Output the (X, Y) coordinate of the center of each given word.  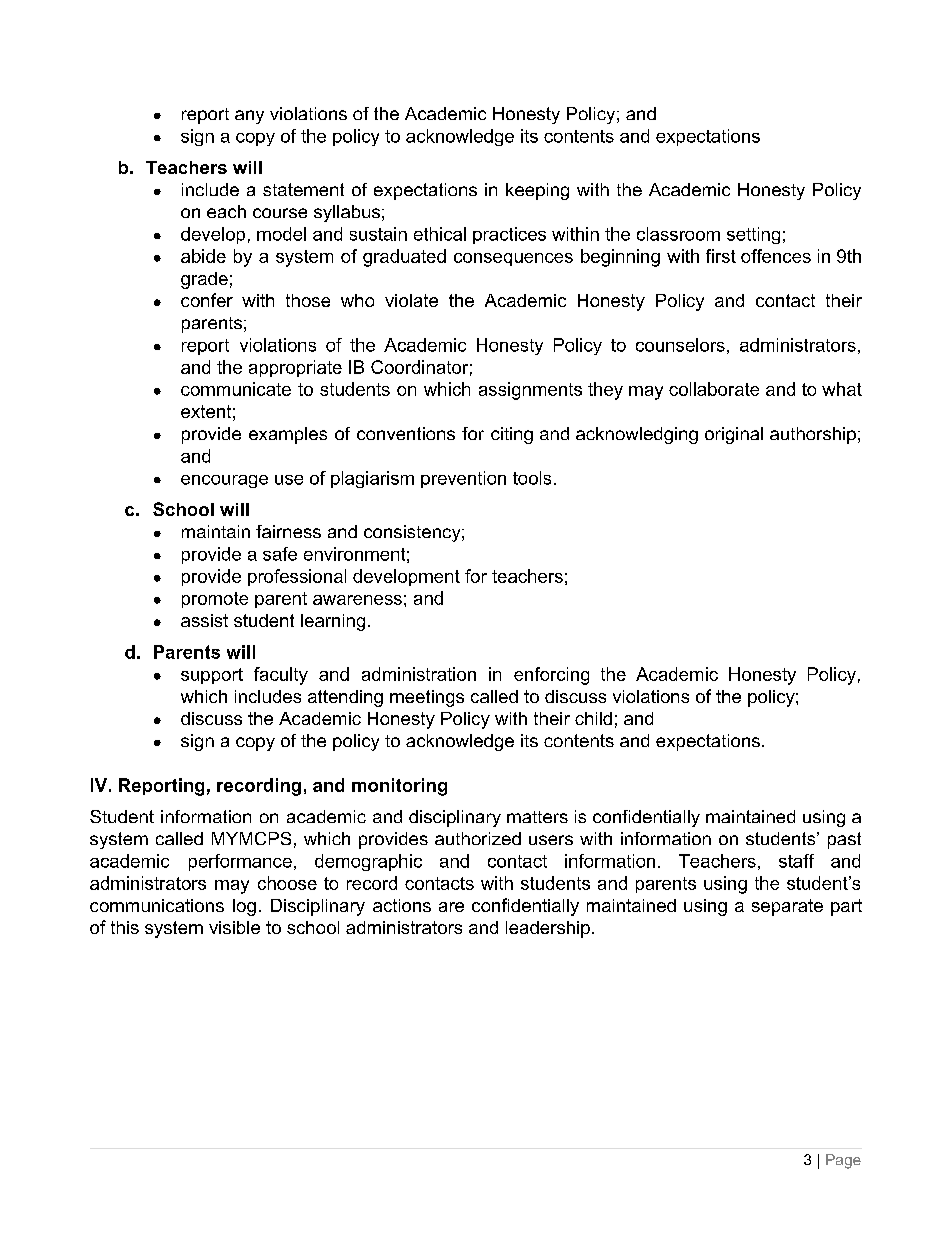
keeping (537, 191)
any (249, 117)
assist (204, 620)
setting (753, 235)
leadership (548, 929)
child (593, 718)
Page (843, 1161)
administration (419, 674)
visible (234, 927)
